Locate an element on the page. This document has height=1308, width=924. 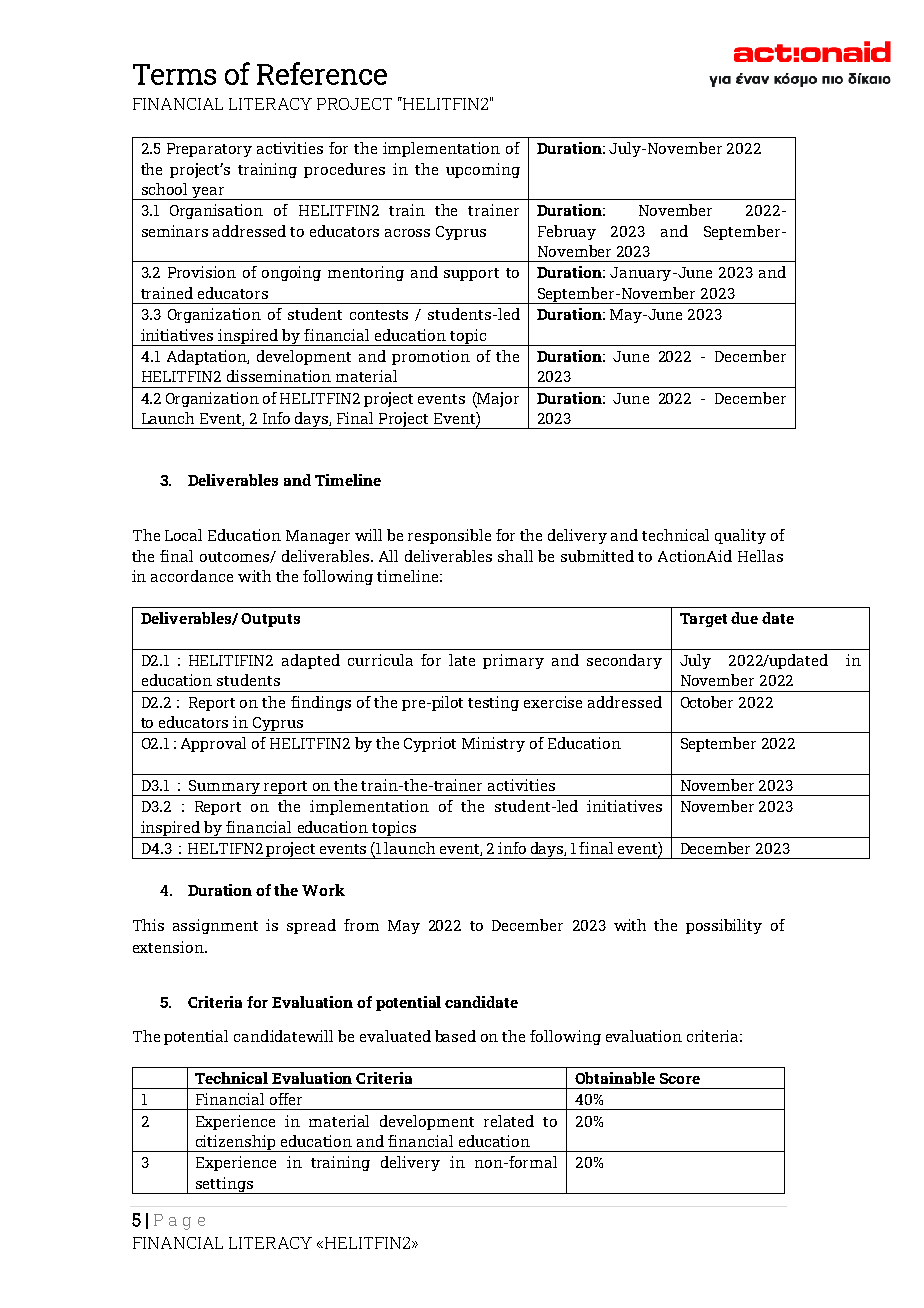
Outputs is located at coordinates (270, 620).
